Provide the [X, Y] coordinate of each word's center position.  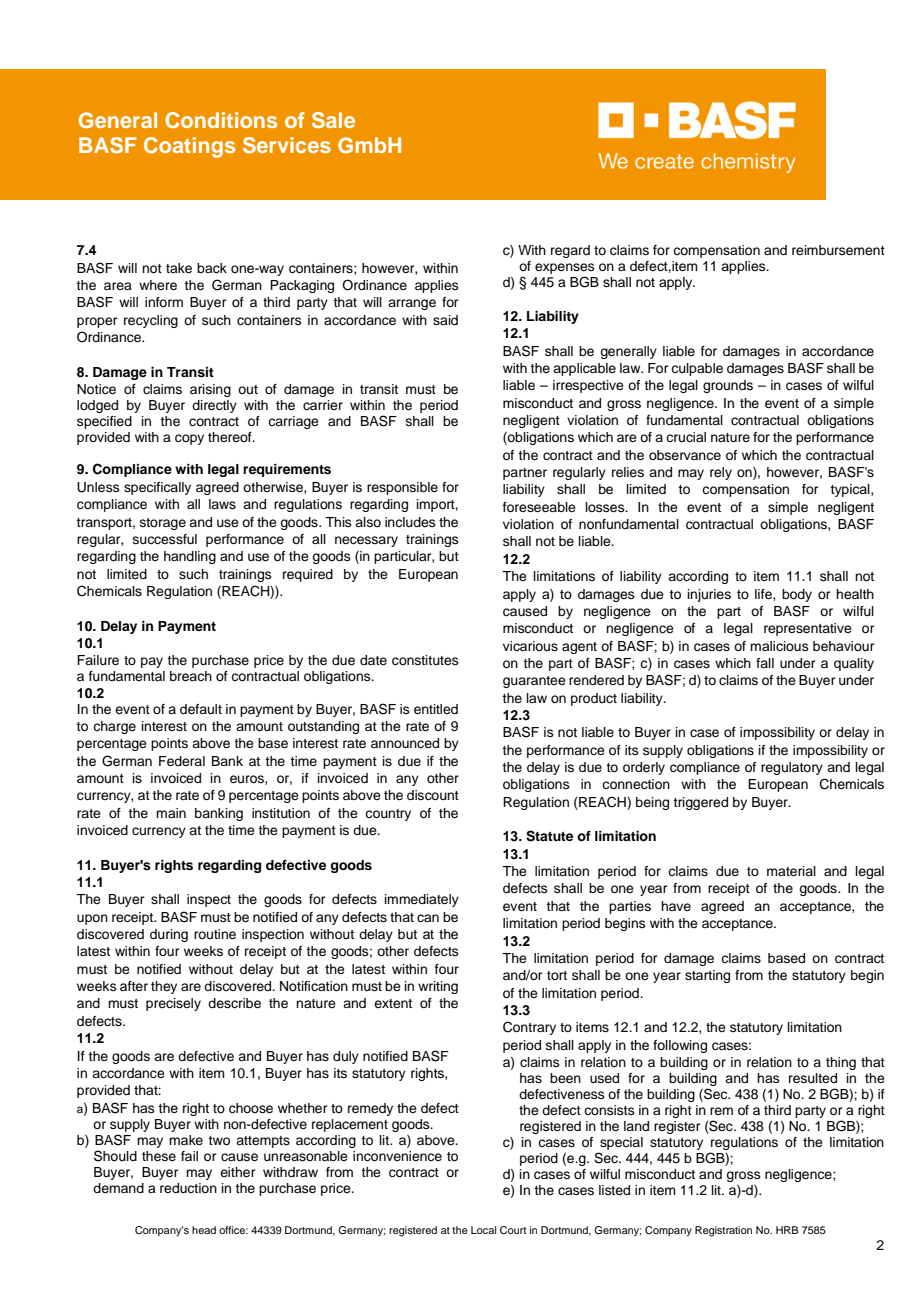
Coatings [189, 147]
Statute [549, 836]
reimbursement [838, 250]
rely [721, 473]
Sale [333, 120]
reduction [188, 1188]
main [171, 813]
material [791, 871]
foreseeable [539, 507]
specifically [157, 488]
